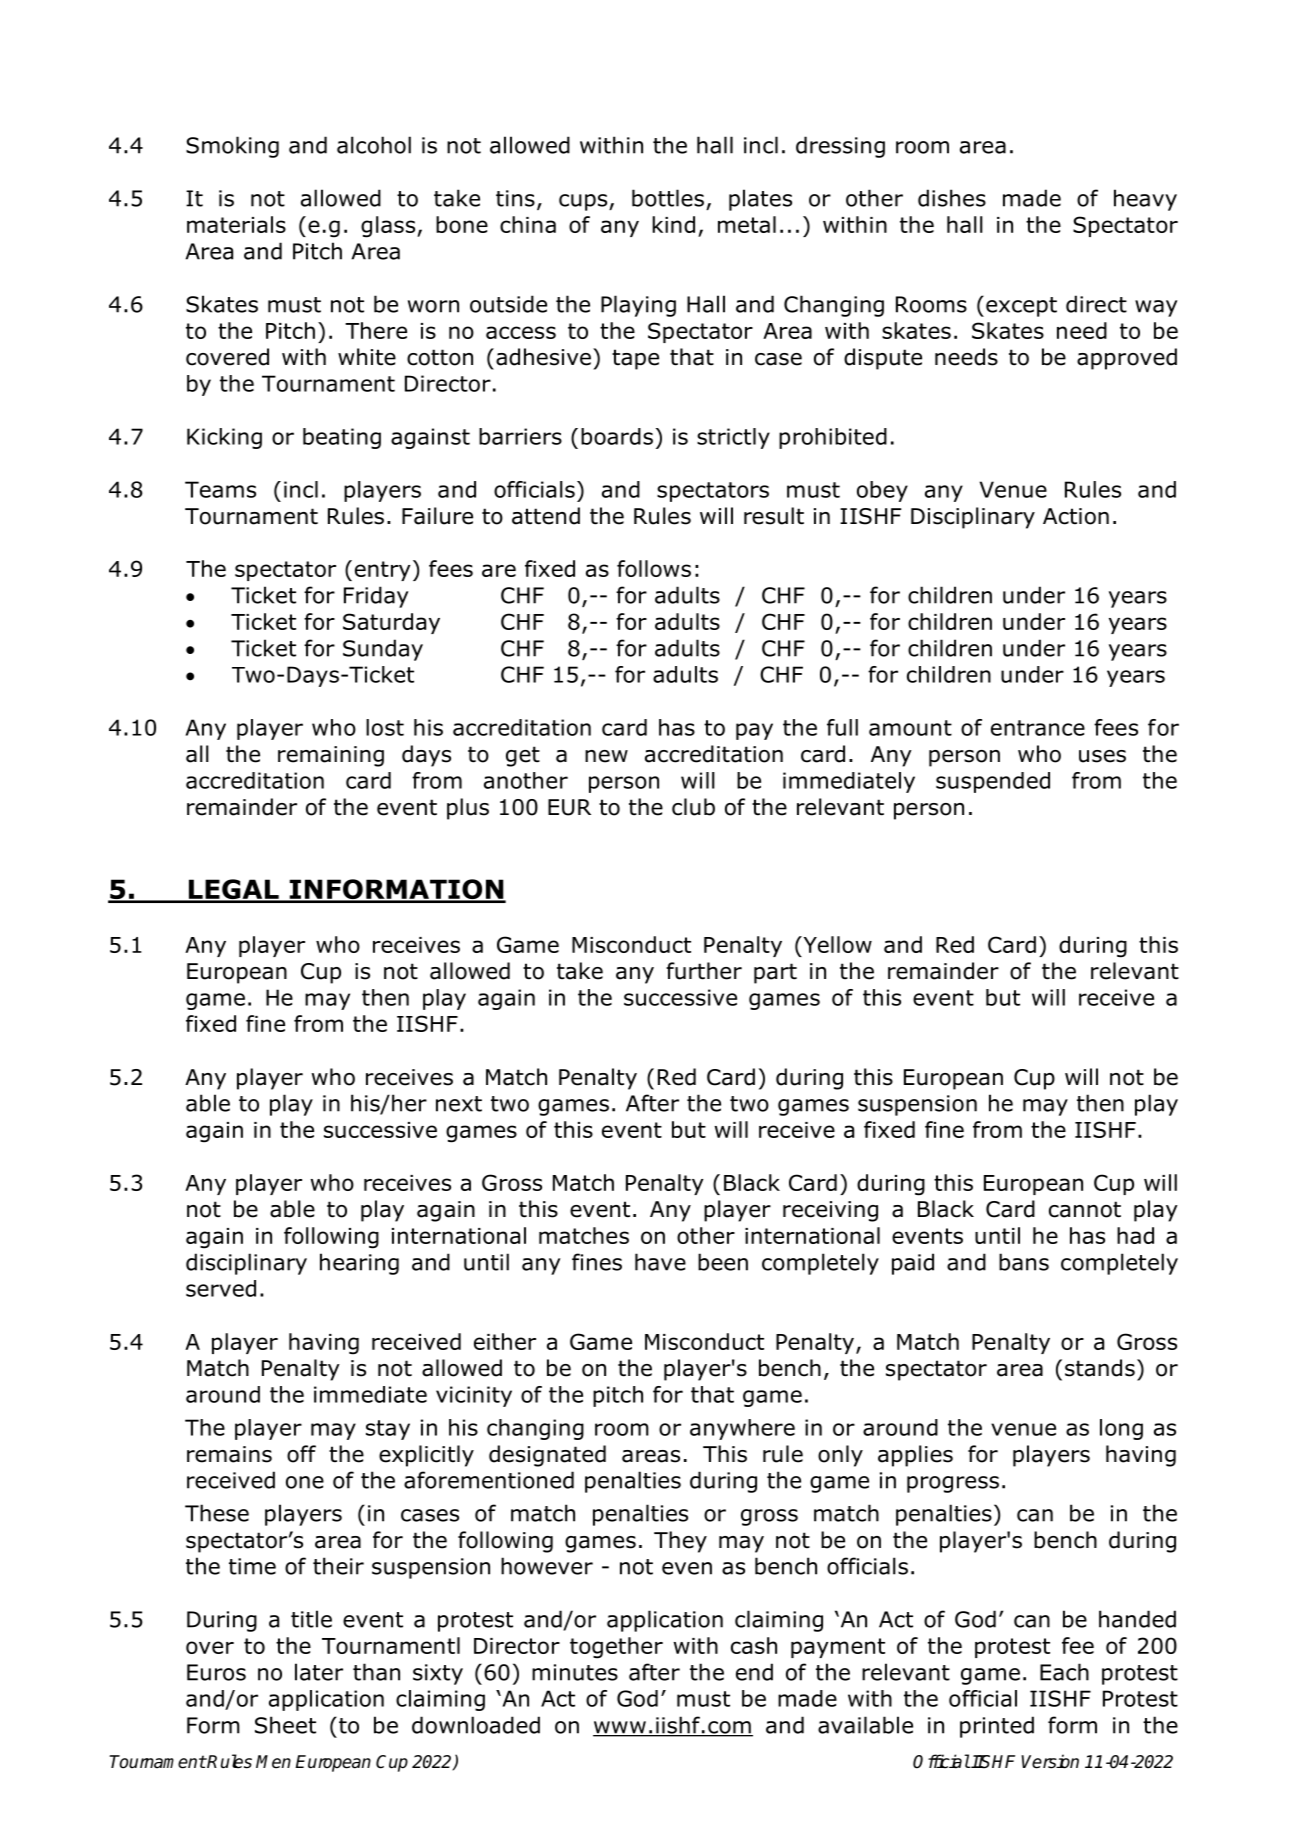  I want to click on new, so click(606, 756).
